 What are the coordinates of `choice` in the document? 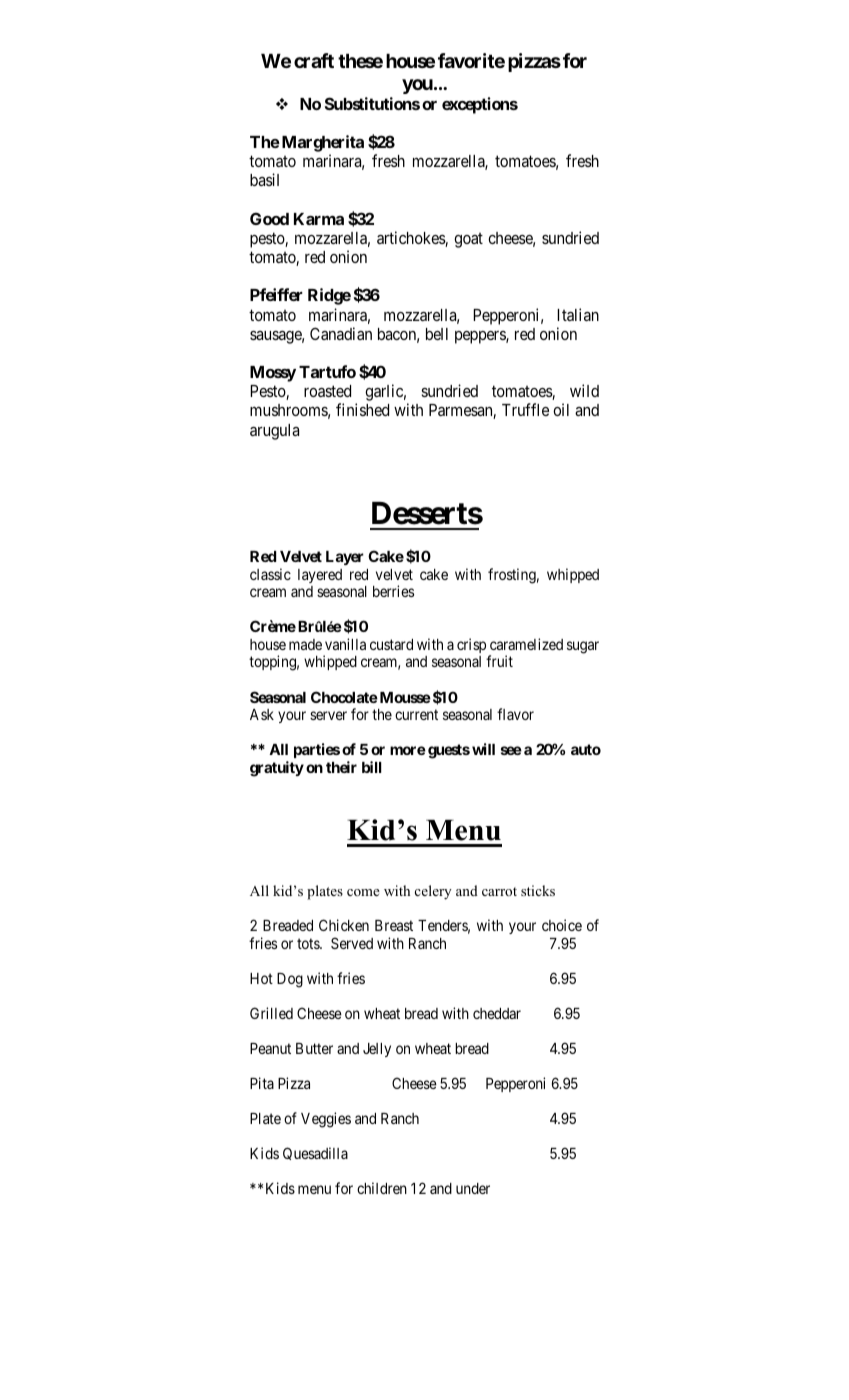 It's located at (562, 925).
